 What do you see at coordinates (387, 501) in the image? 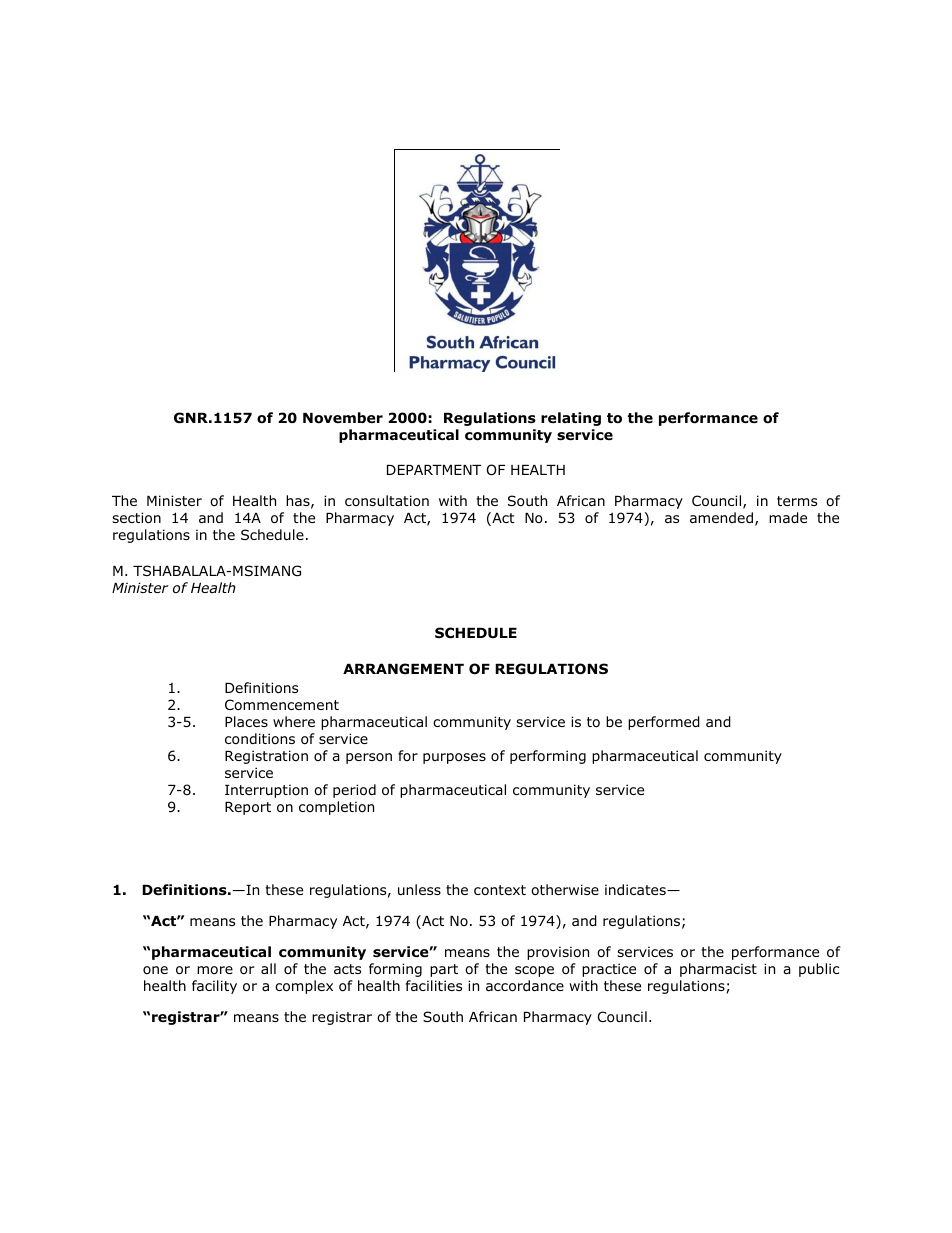
I see `consultation` at bounding box center [387, 501].
